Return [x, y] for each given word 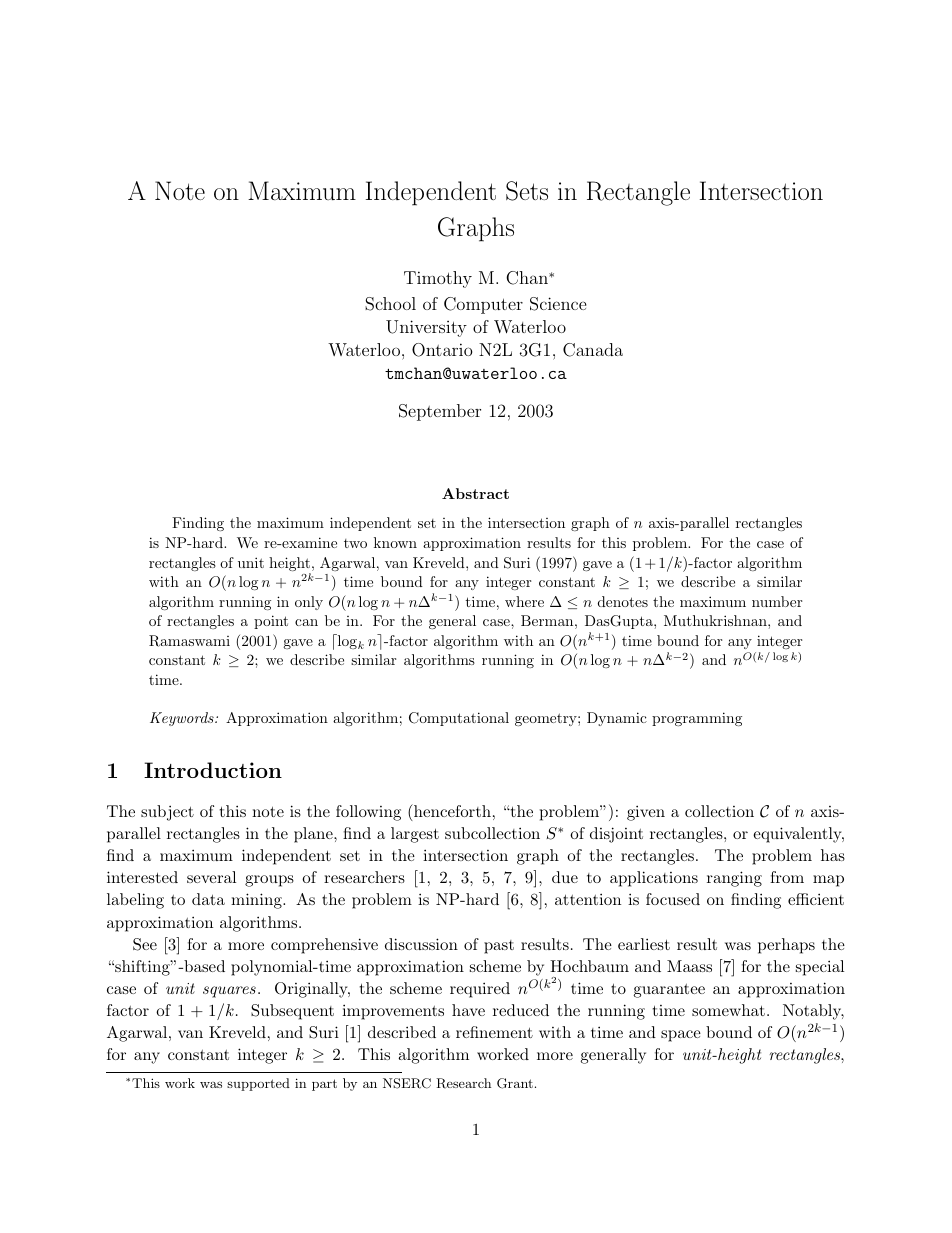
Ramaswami [189, 641]
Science [558, 304]
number [777, 601]
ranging [734, 879]
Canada [593, 350]
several [211, 877]
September [440, 412]
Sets [527, 191]
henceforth [451, 810]
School [390, 304]
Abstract [475, 493]
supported [258, 1084]
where [524, 601]
